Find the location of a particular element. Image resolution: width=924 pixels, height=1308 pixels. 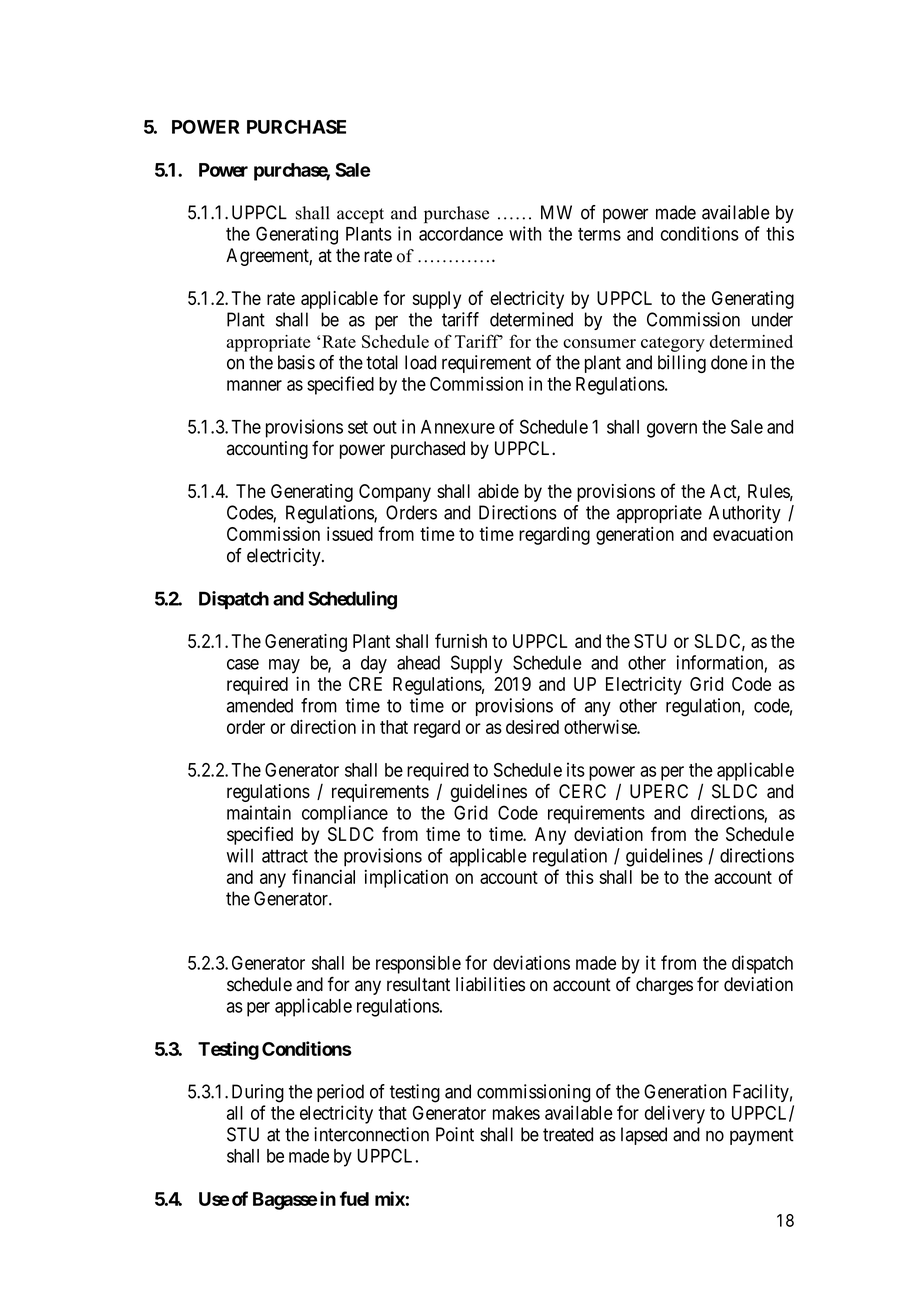

accept is located at coordinates (360, 216).
